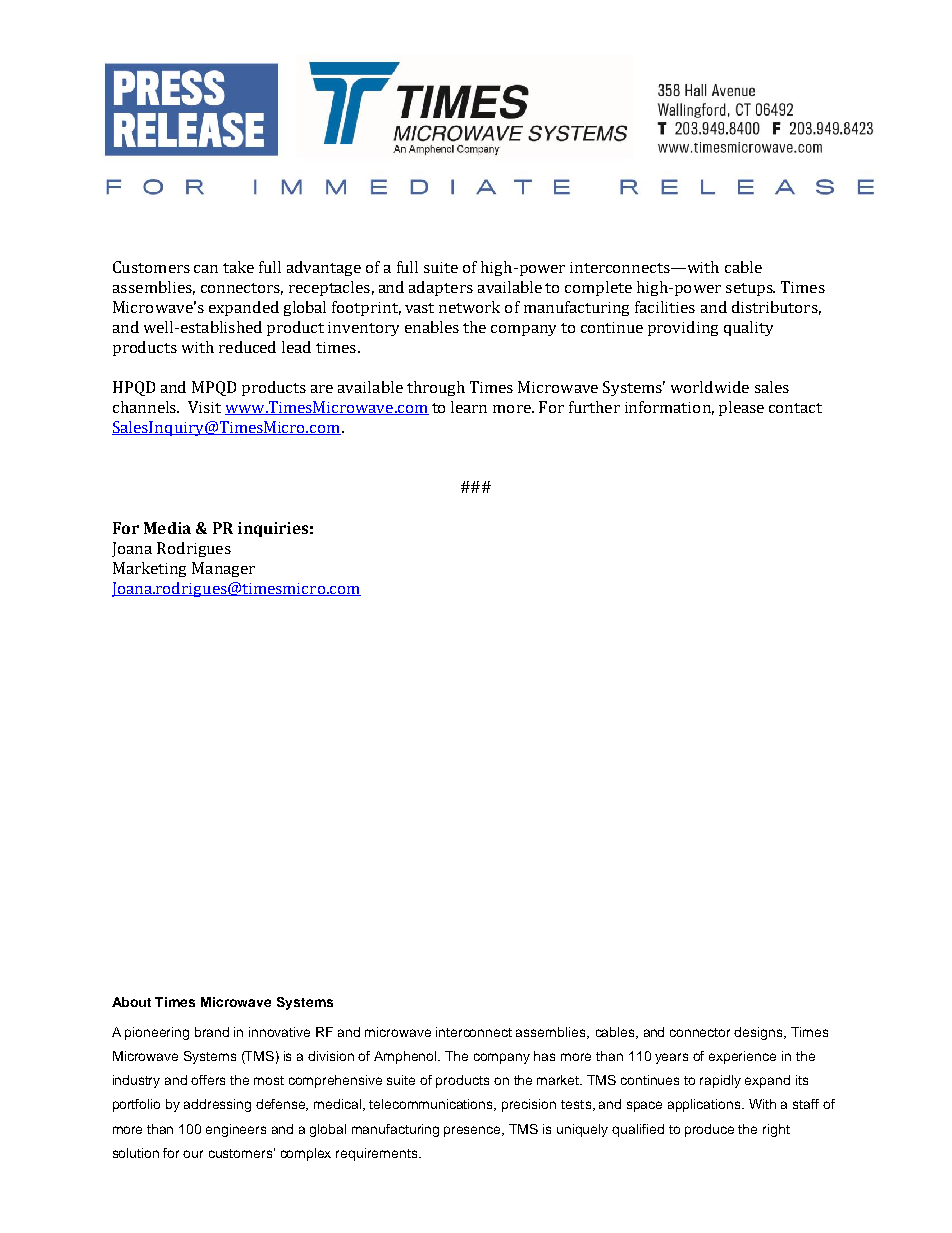  Describe the element at coordinates (469, 307) in the document. I see `network` at that location.
